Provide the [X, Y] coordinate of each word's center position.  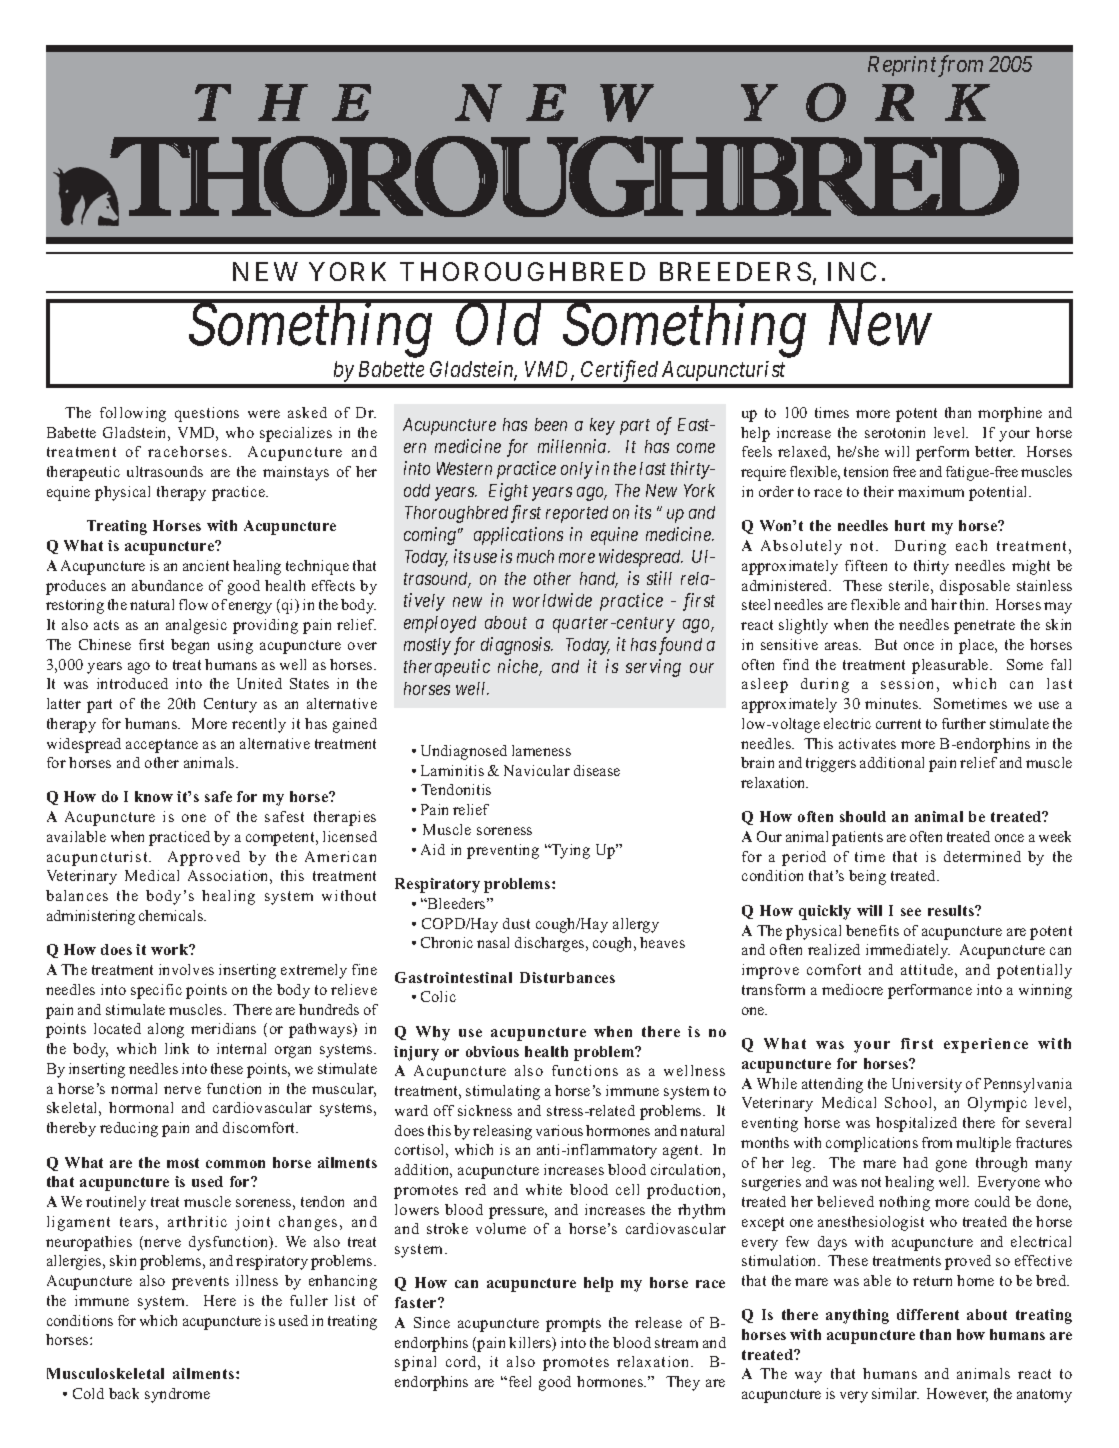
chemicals [172, 915]
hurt [910, 525]
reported [577, 514]
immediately [908, 951]
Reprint [903, 66]
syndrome [177, 1395]
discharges [551, 944]
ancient [206, 565]
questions [207, 414]
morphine [1010, 414]
